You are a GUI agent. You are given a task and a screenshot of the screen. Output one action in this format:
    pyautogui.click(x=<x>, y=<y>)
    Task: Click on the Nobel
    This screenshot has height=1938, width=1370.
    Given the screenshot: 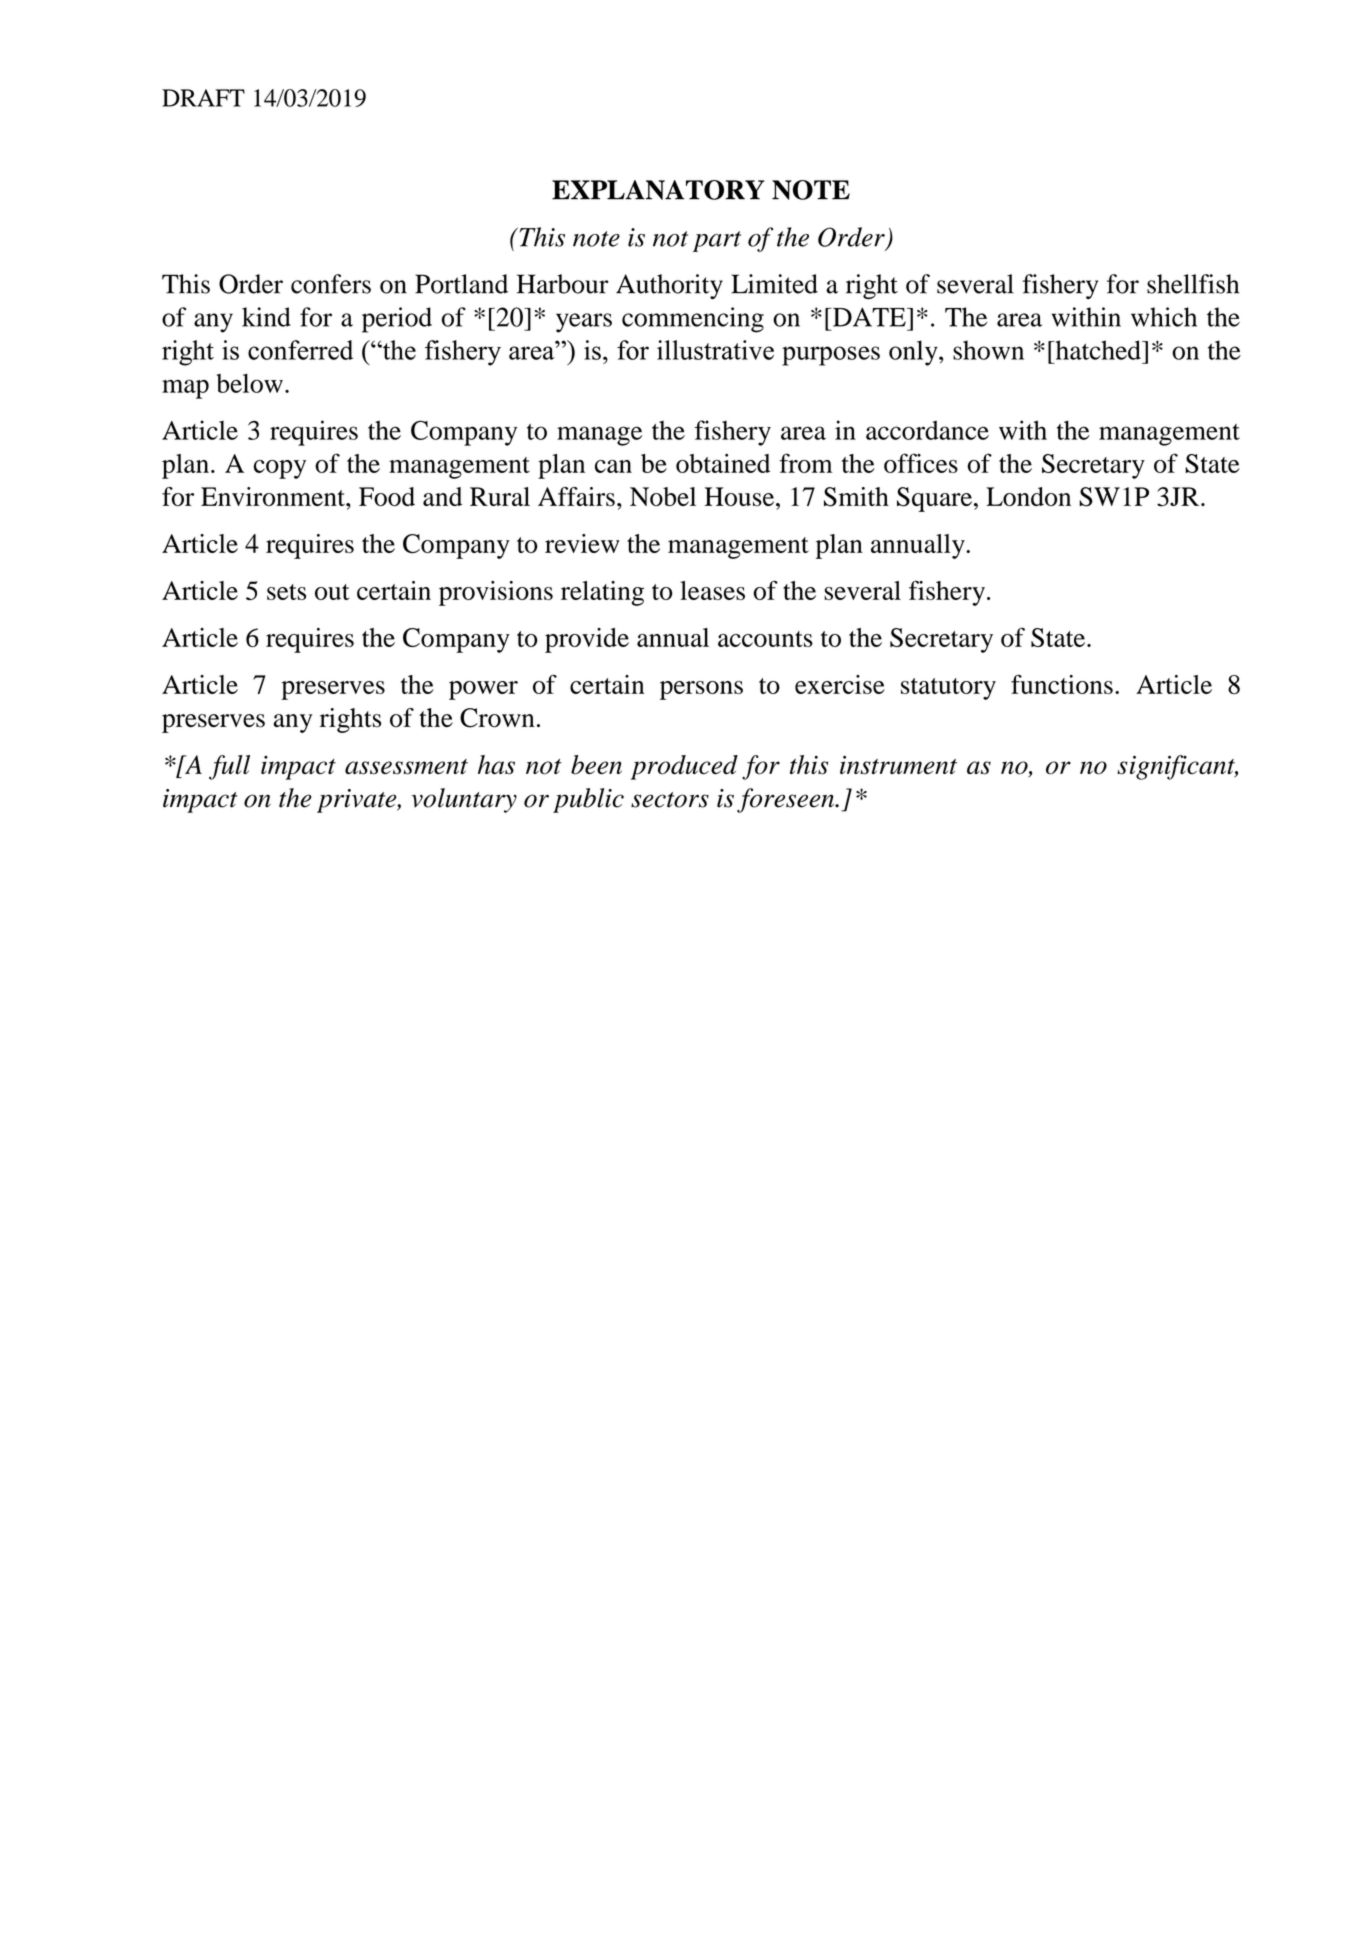 What is the action you would take?
    pyautogui.click(x=663, y=496)
